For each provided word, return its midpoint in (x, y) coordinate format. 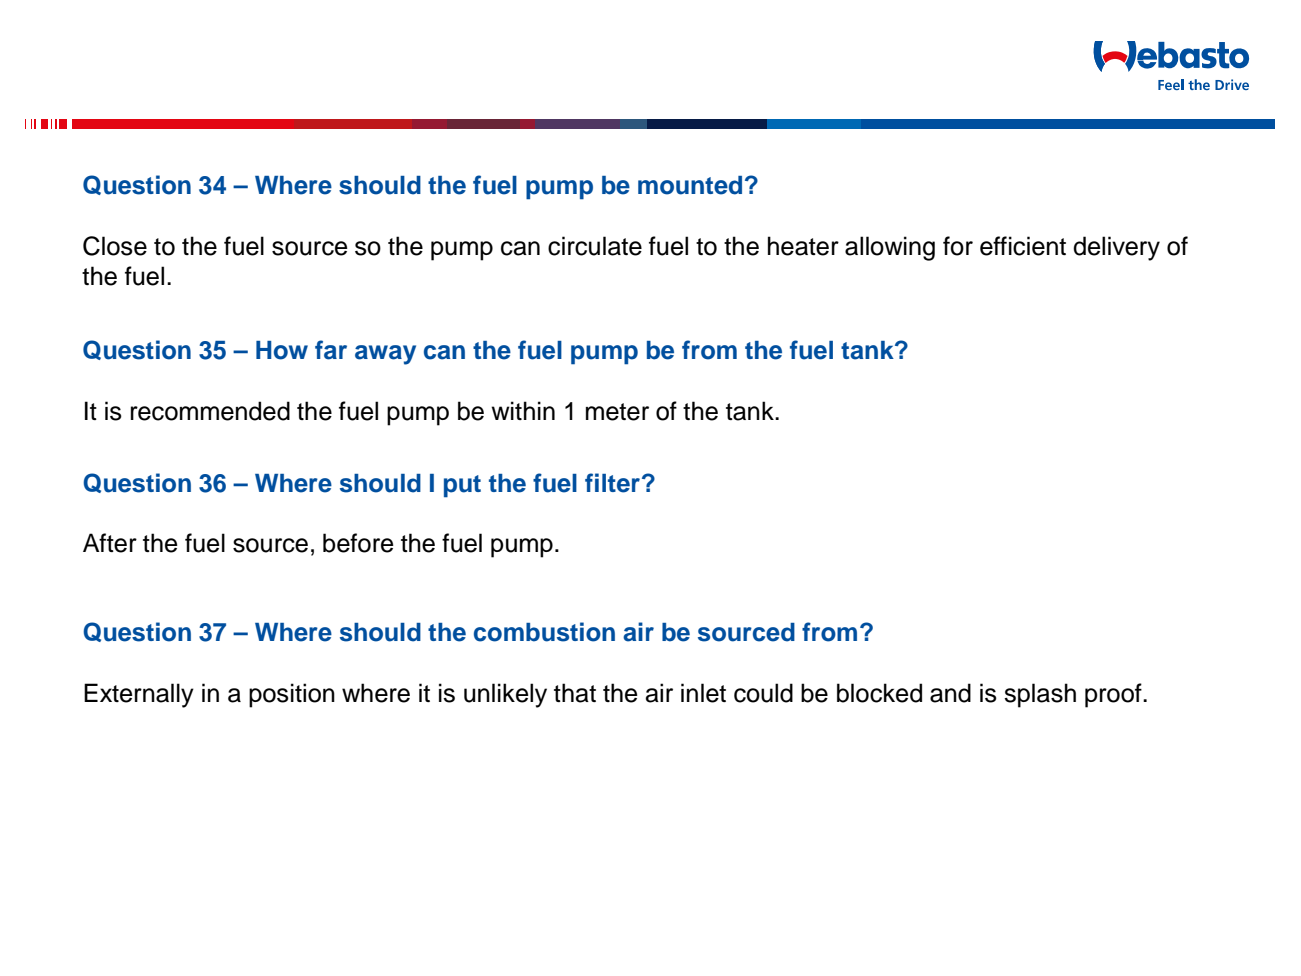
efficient (1023, 246)
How (282, 350)
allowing (890, 248)
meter (617, 412)
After (110, 543)
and (950, 693)
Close (115, 246)
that (575, 693)
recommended (210, 411)
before (358, 543)
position (292, 695)
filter (612, 483)
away (385, 355)
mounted (690, 185)
